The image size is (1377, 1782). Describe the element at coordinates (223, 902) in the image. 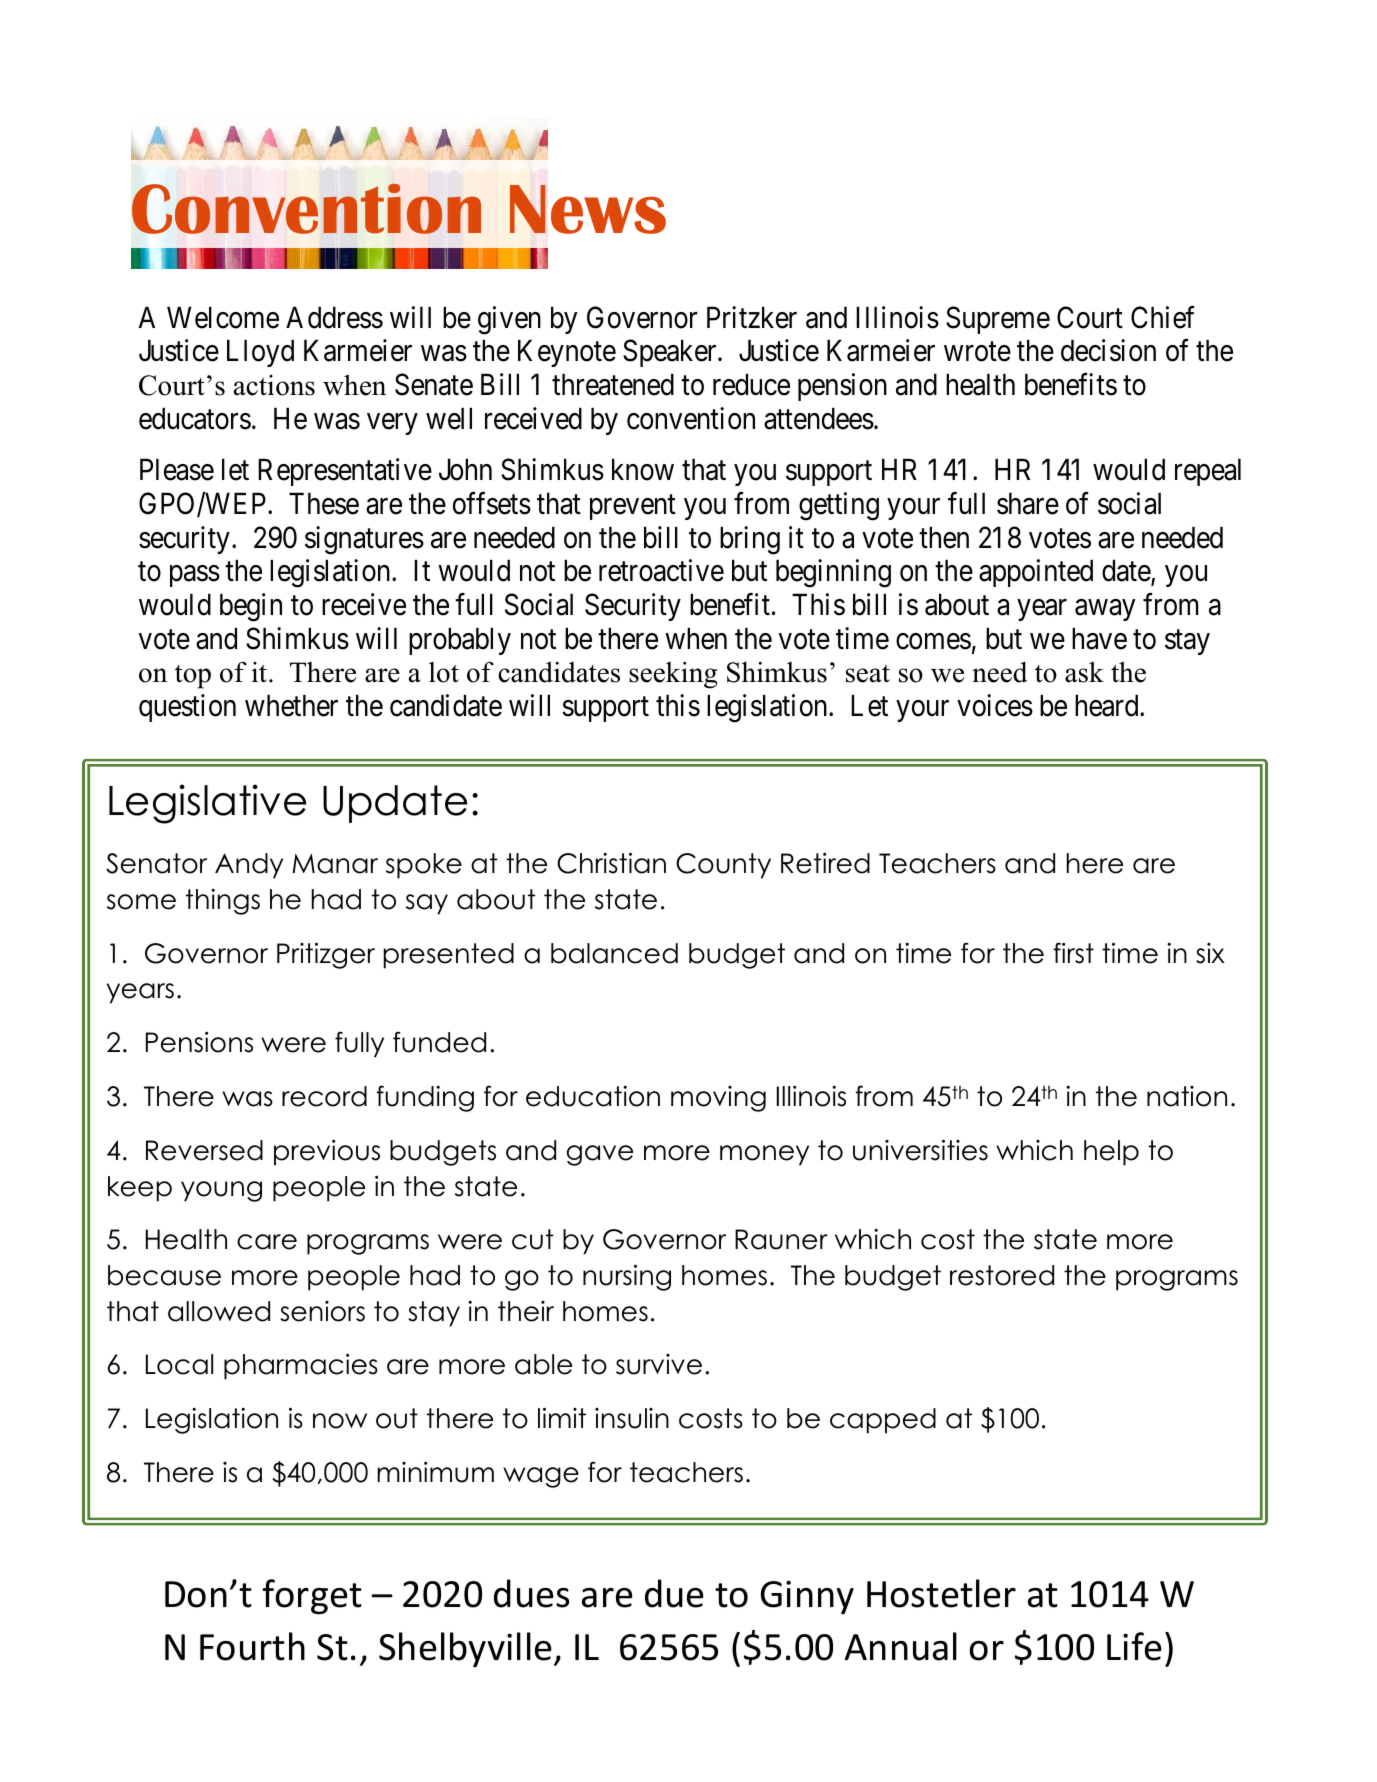

I see `things` at that location.
